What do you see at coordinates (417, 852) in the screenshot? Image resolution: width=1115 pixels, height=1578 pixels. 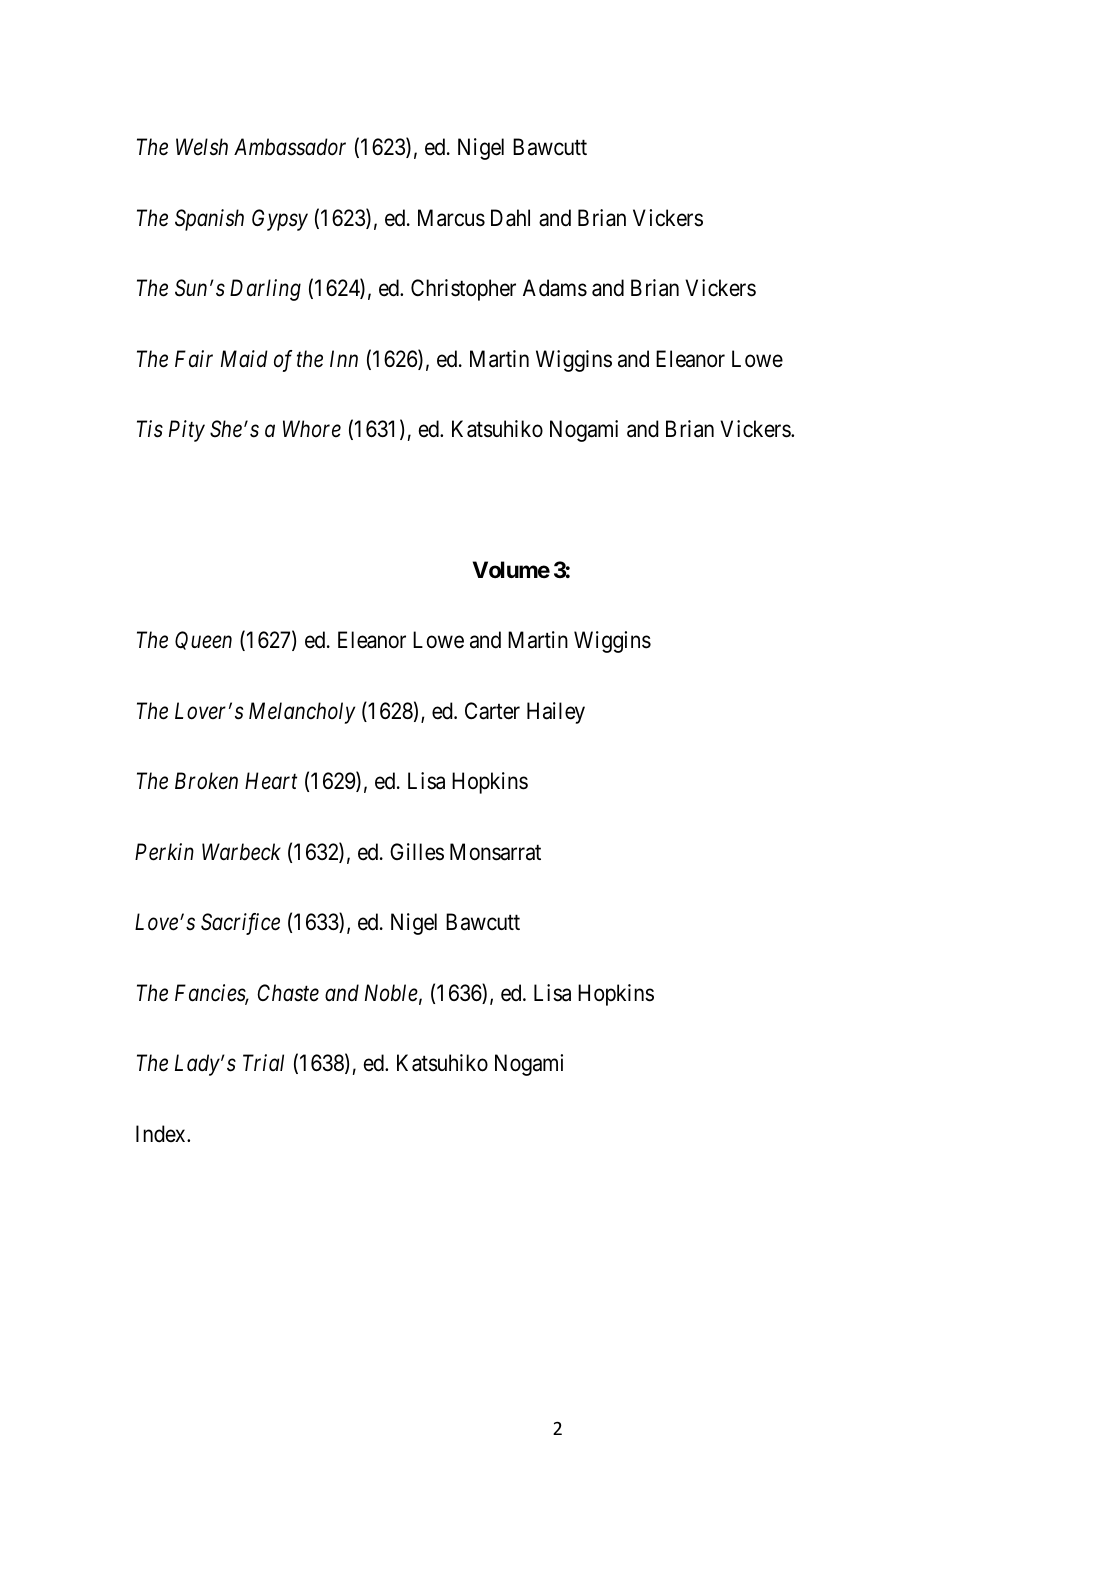 I see `Gilles` at bounding box center [417, 852].
